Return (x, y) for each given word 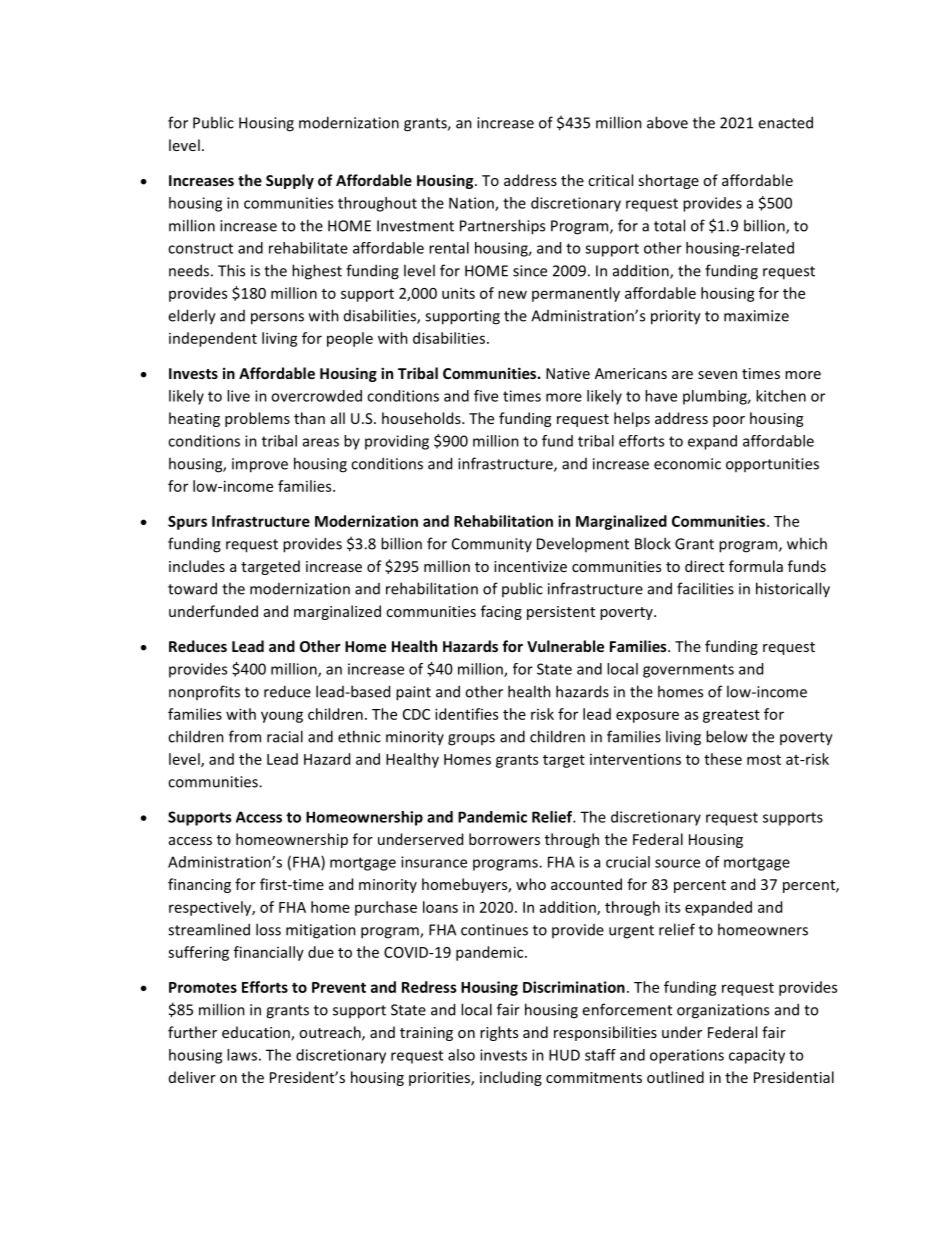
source (677, 863)
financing (199, 885)
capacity (757, 1056)
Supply (290, 181)
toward (192, 588)
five (486, 396)
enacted (785, 122)
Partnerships (502, 227)
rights (499, 1033)
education (257, 1033)
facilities (705, 588)
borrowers (504, 839)
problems (257, 419)
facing (501, 612)
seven (717, 375)
